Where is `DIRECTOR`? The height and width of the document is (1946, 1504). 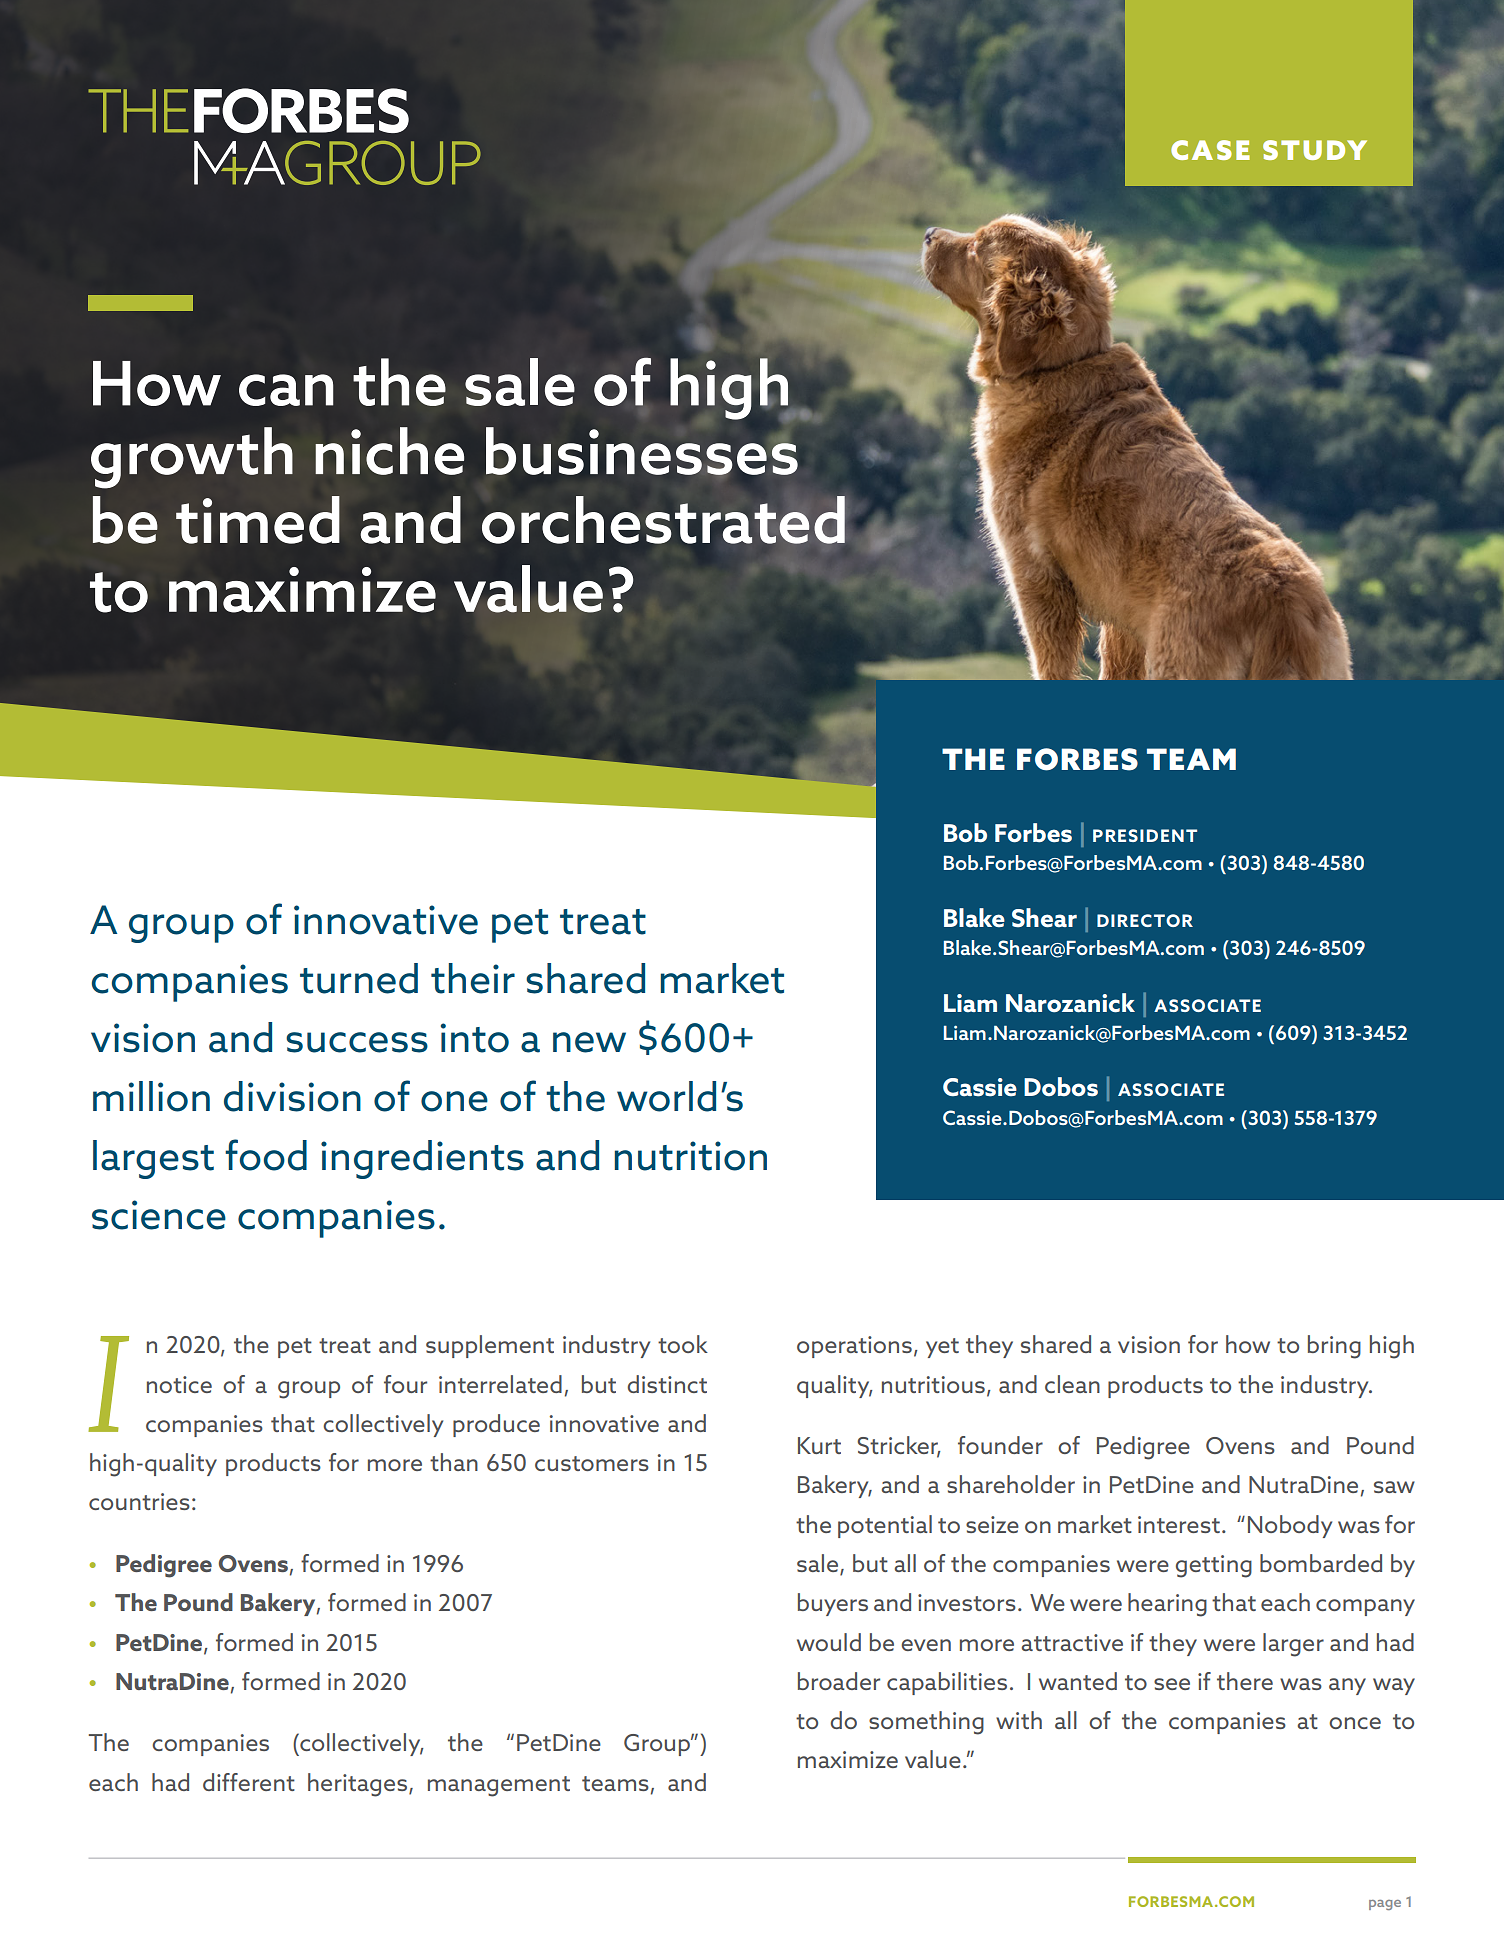
DIRECTOR is located at coordinates (1145, 920).
